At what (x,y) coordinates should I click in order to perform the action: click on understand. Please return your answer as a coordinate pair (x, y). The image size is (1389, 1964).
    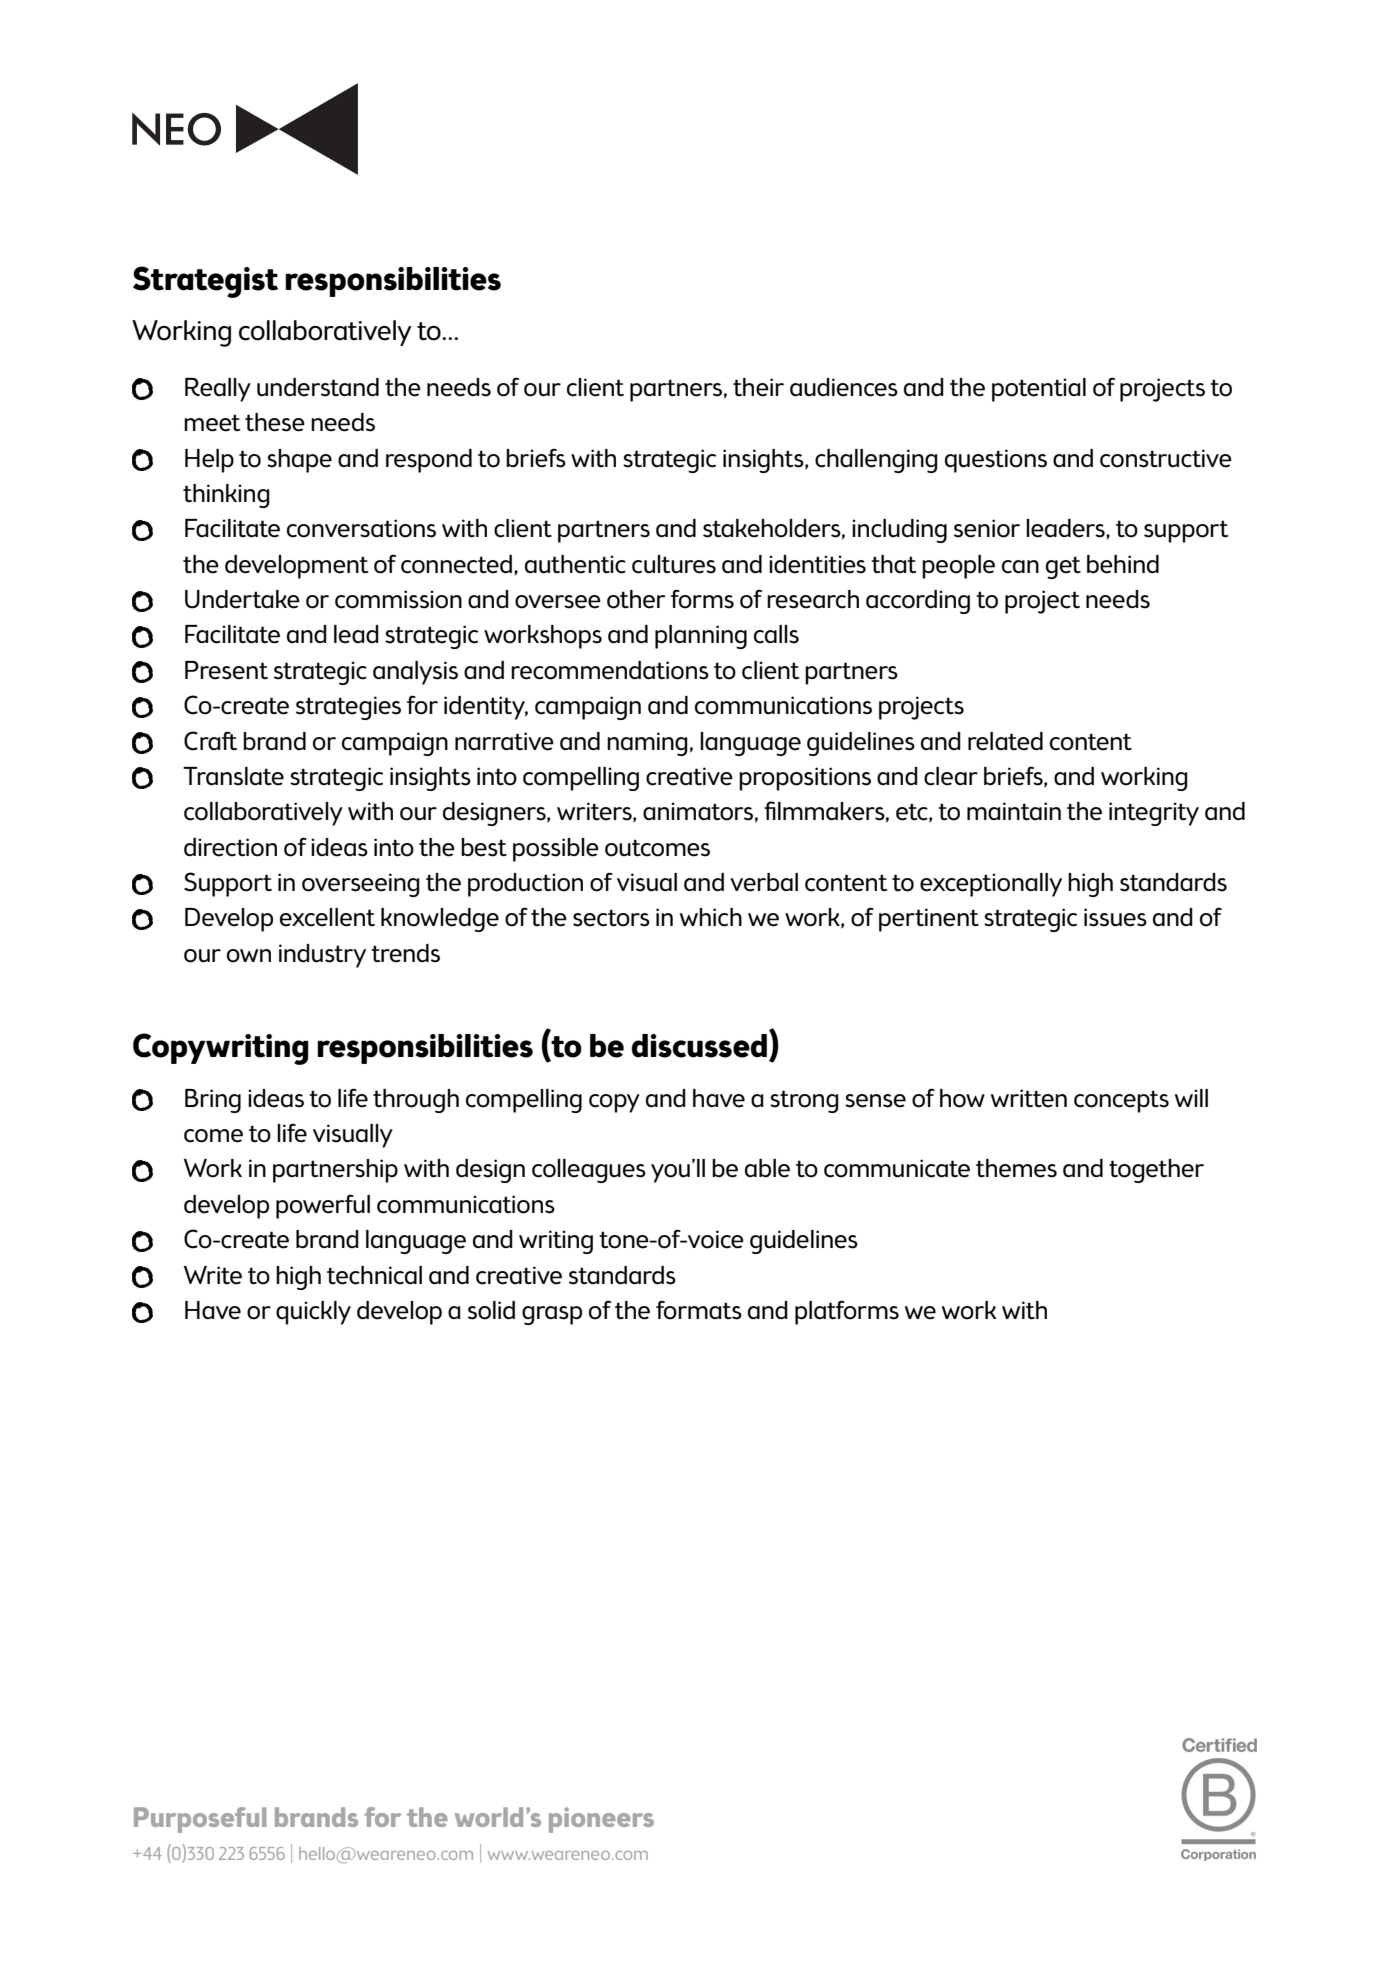
    Looking at the image, I should click on (318, 387).
